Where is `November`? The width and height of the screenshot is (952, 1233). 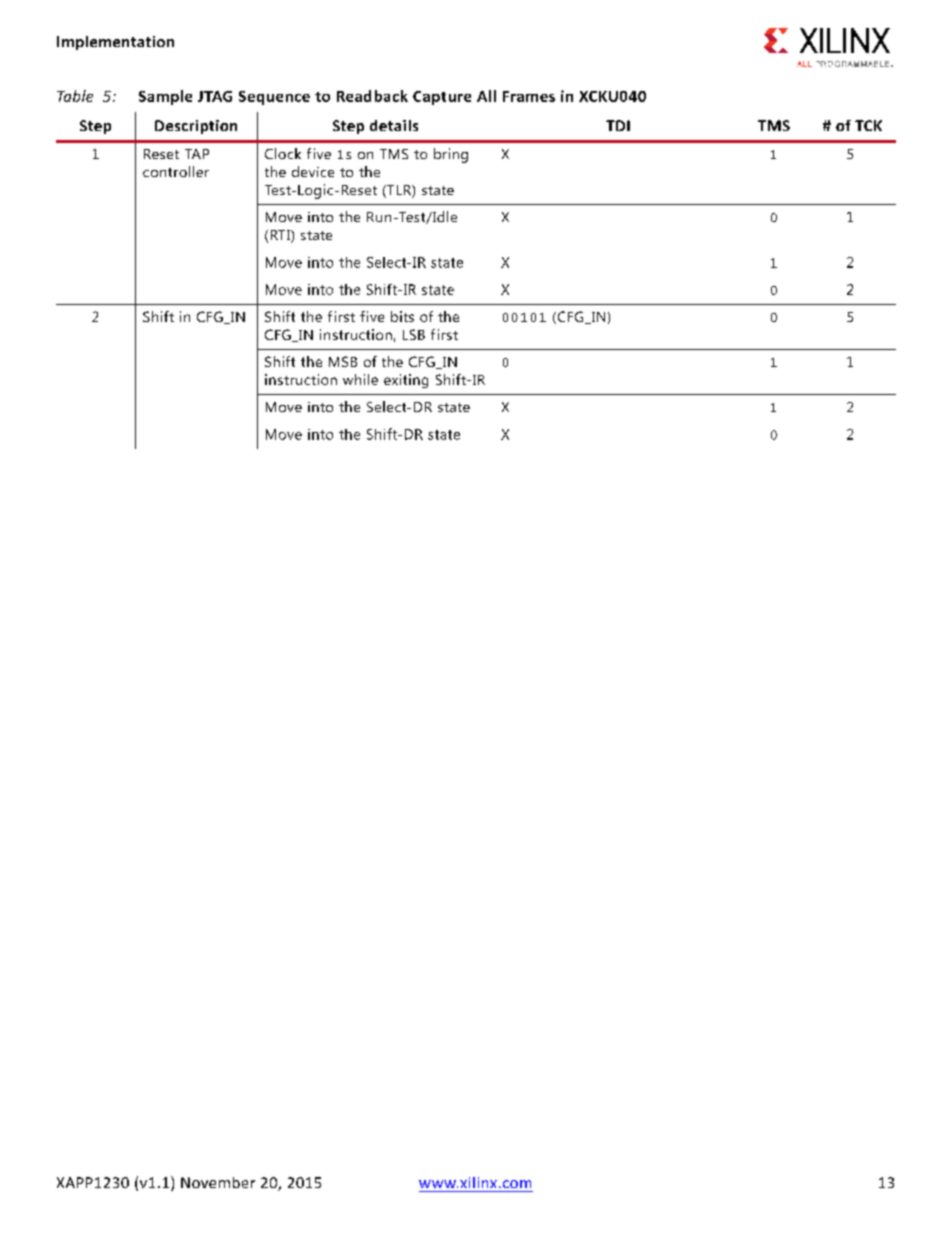 November is located at coordinates (218, 1182).
